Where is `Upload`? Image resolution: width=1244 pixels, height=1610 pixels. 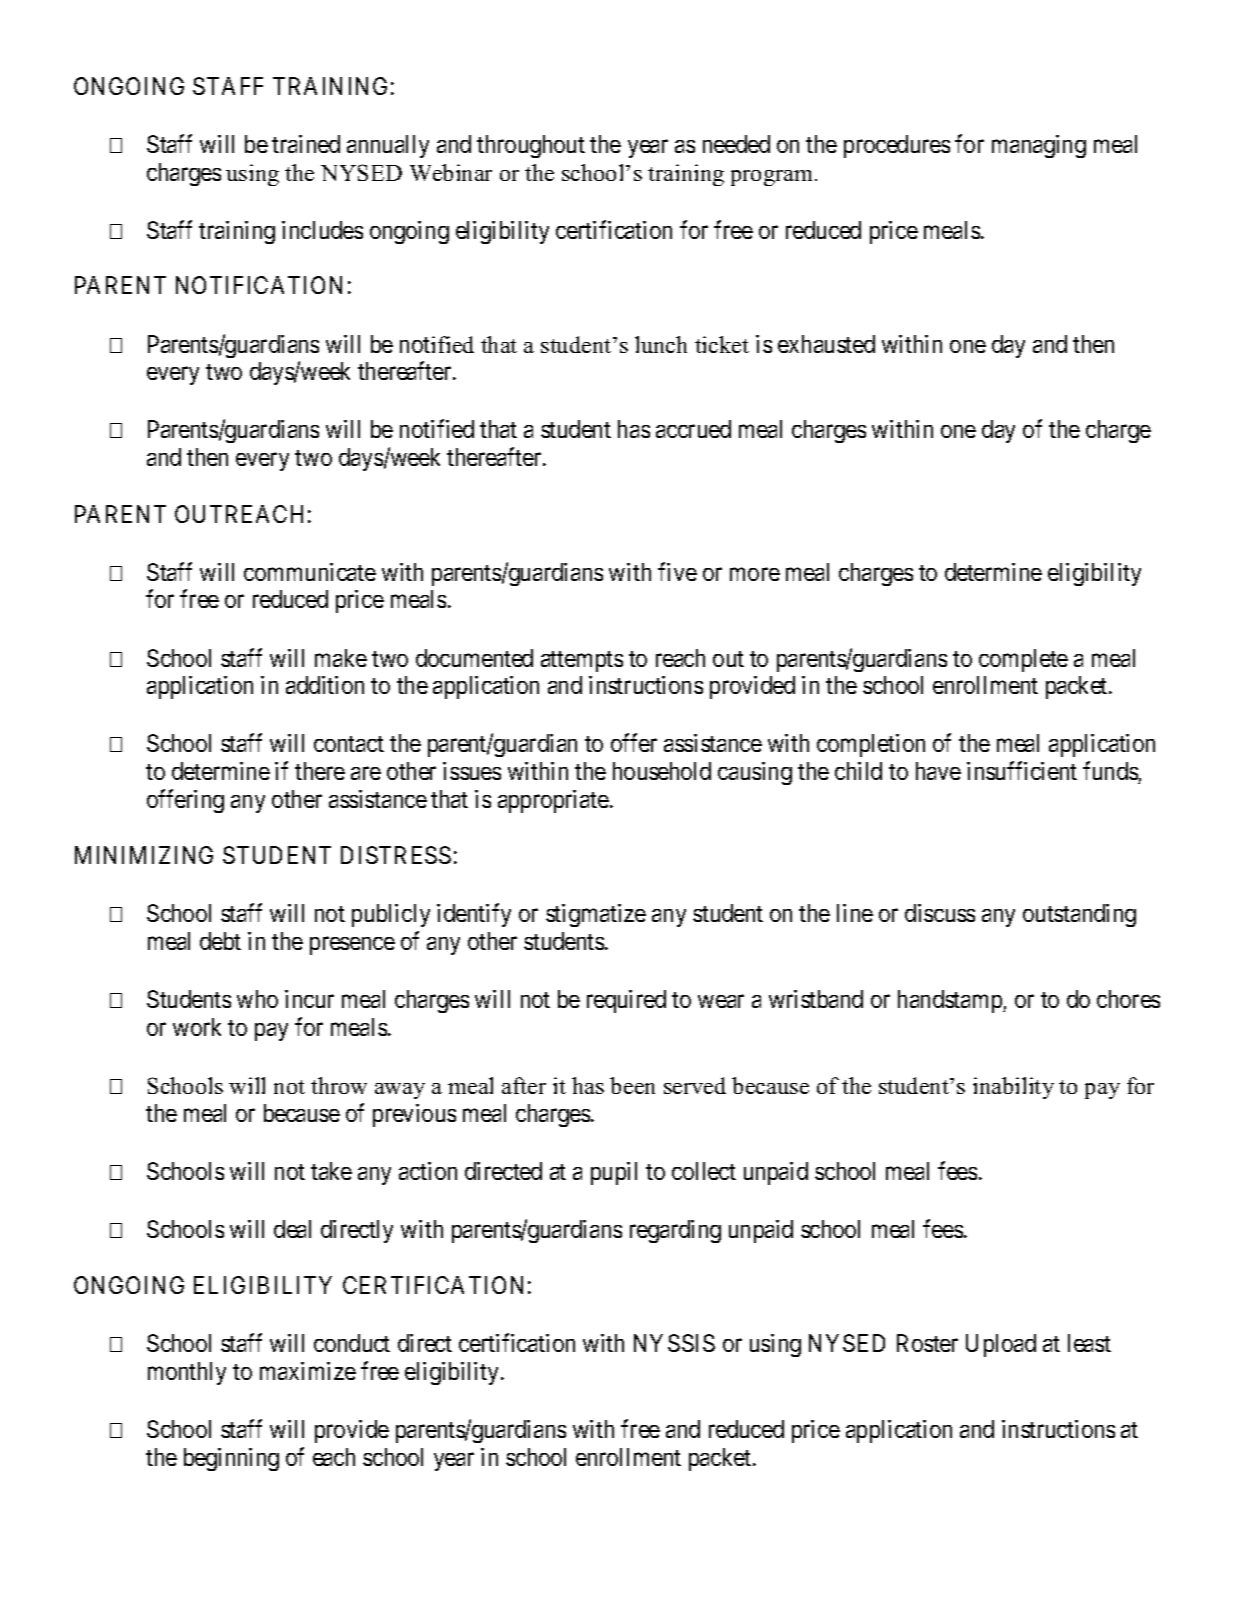 Upload is located at coordinates (1001, 1345).
